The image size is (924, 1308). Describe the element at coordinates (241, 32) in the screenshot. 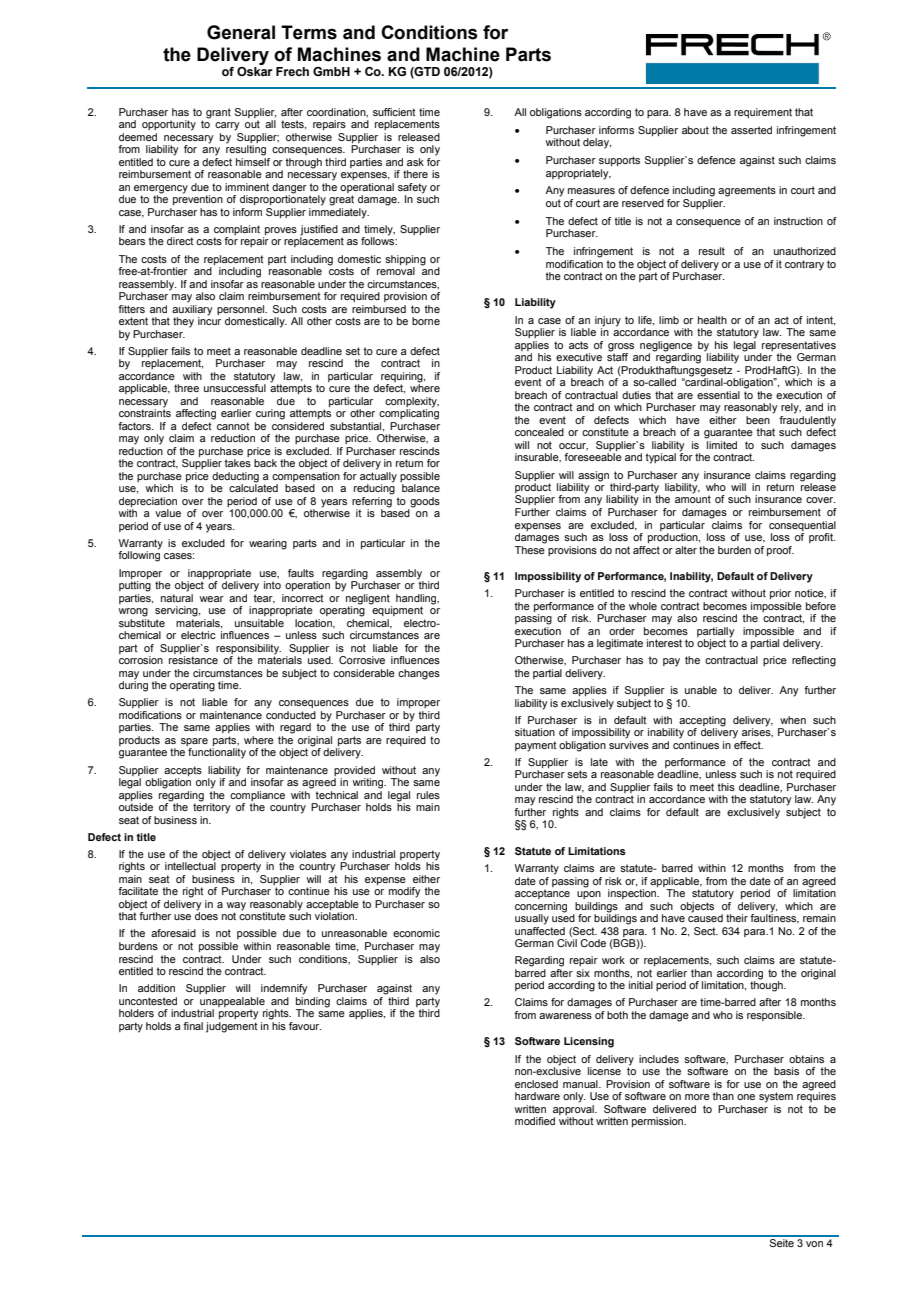

I see `General` at that location.
